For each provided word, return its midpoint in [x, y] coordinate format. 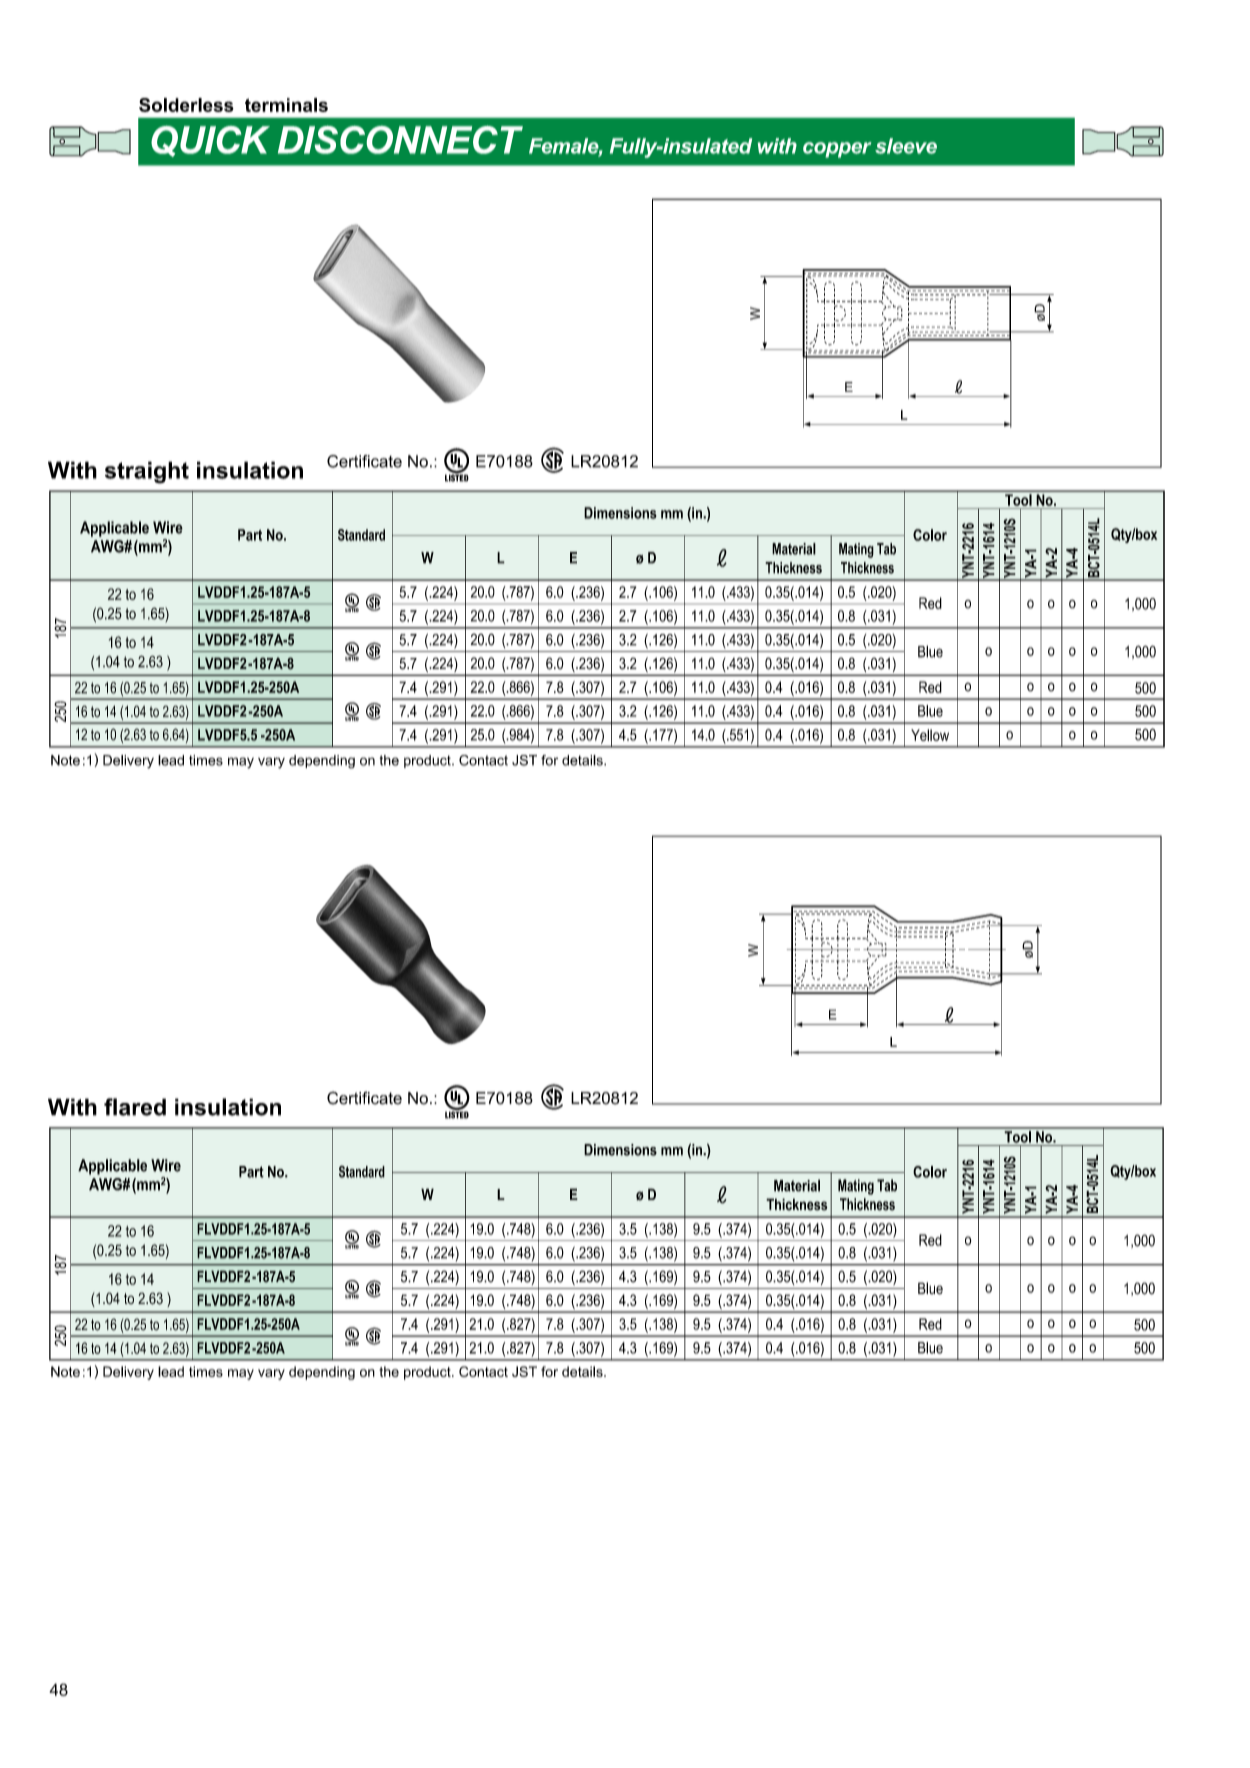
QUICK [210, 141]
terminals [286, 105]
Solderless [186, 105]
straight [147, 472]
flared [135, 1107]
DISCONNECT [400, 140]
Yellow [930, 735]
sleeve [906, 146]
